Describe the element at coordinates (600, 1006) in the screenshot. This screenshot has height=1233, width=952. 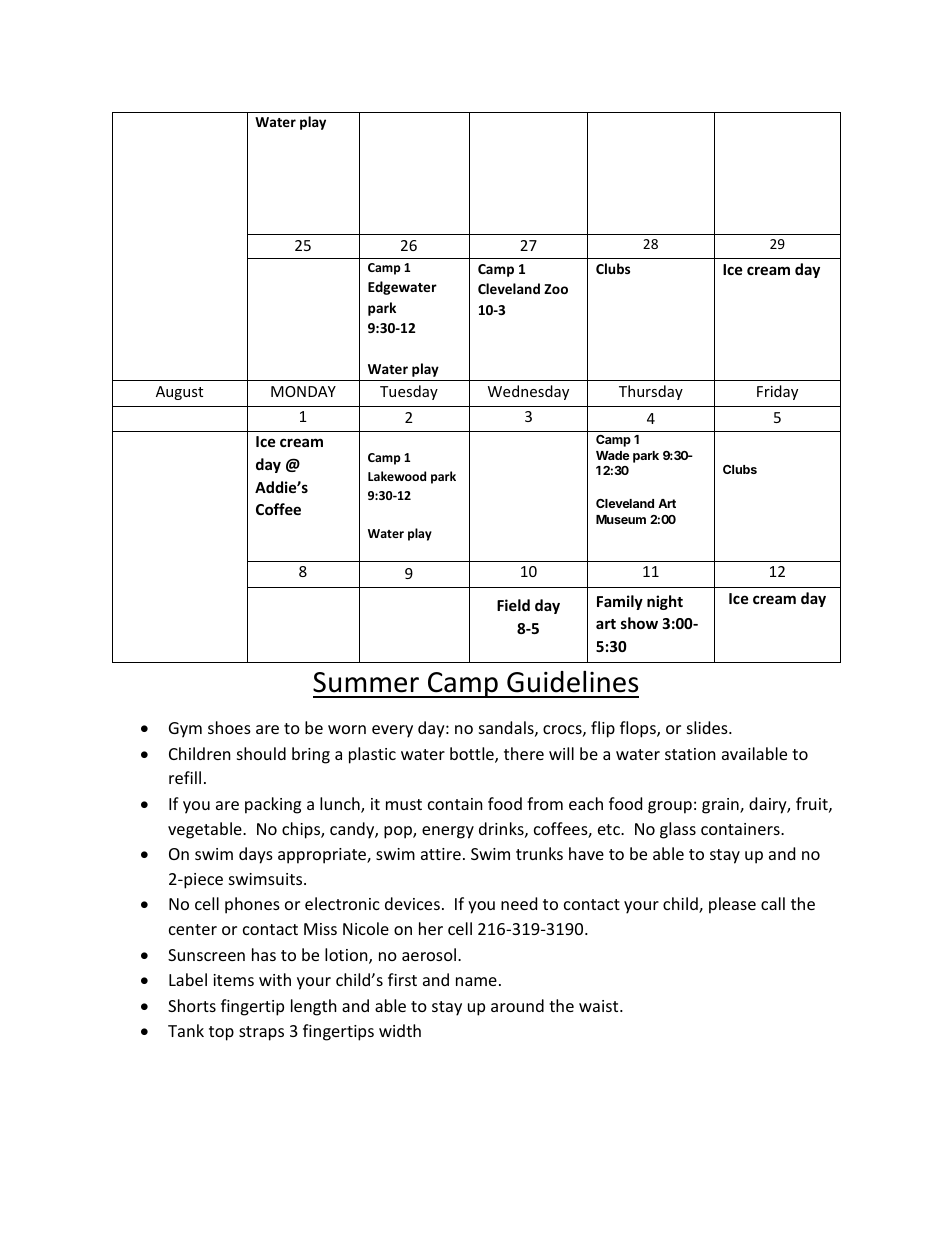
I see `waist` at that location.
